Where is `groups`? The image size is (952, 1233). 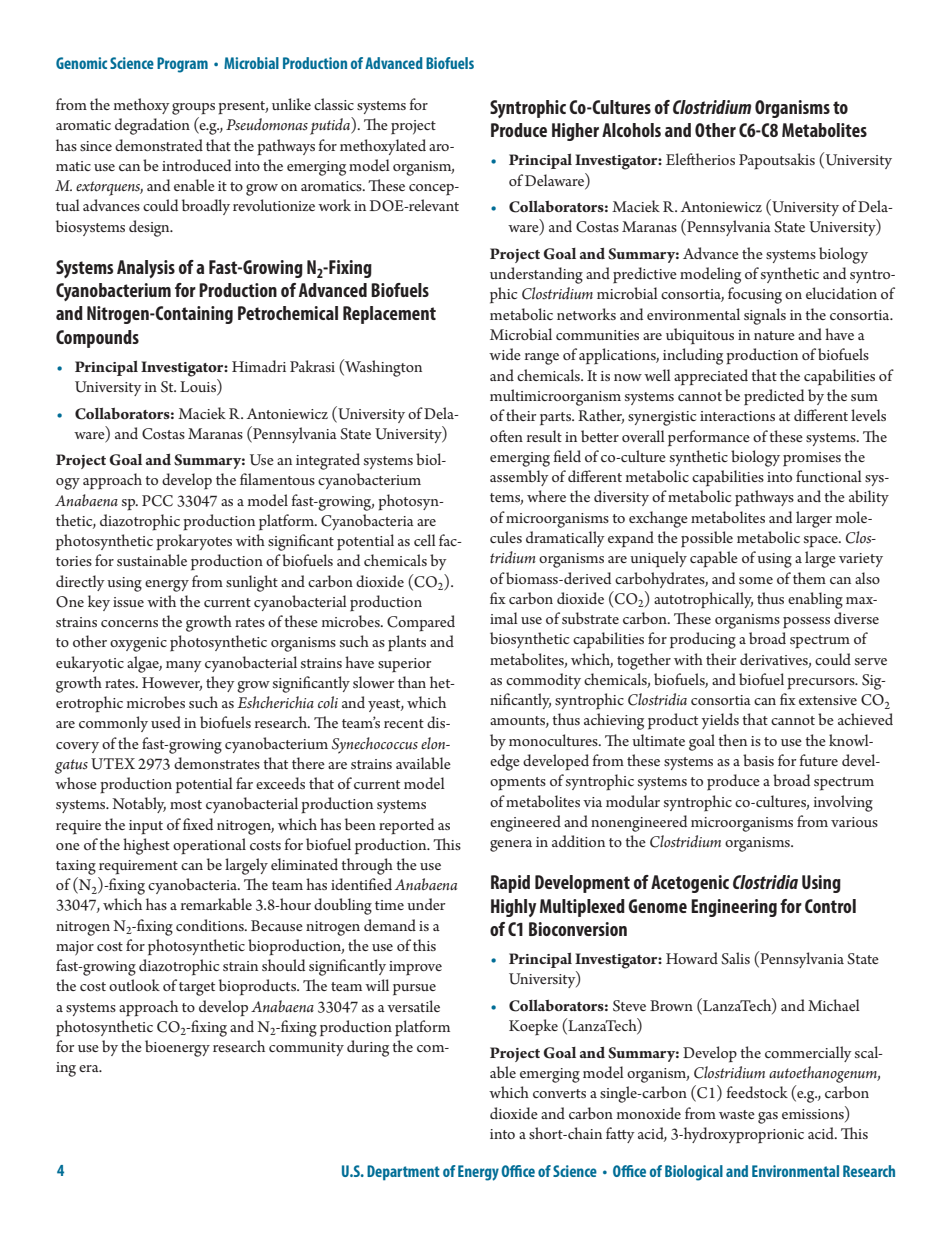 groups is located at coordinates (193, 109).
